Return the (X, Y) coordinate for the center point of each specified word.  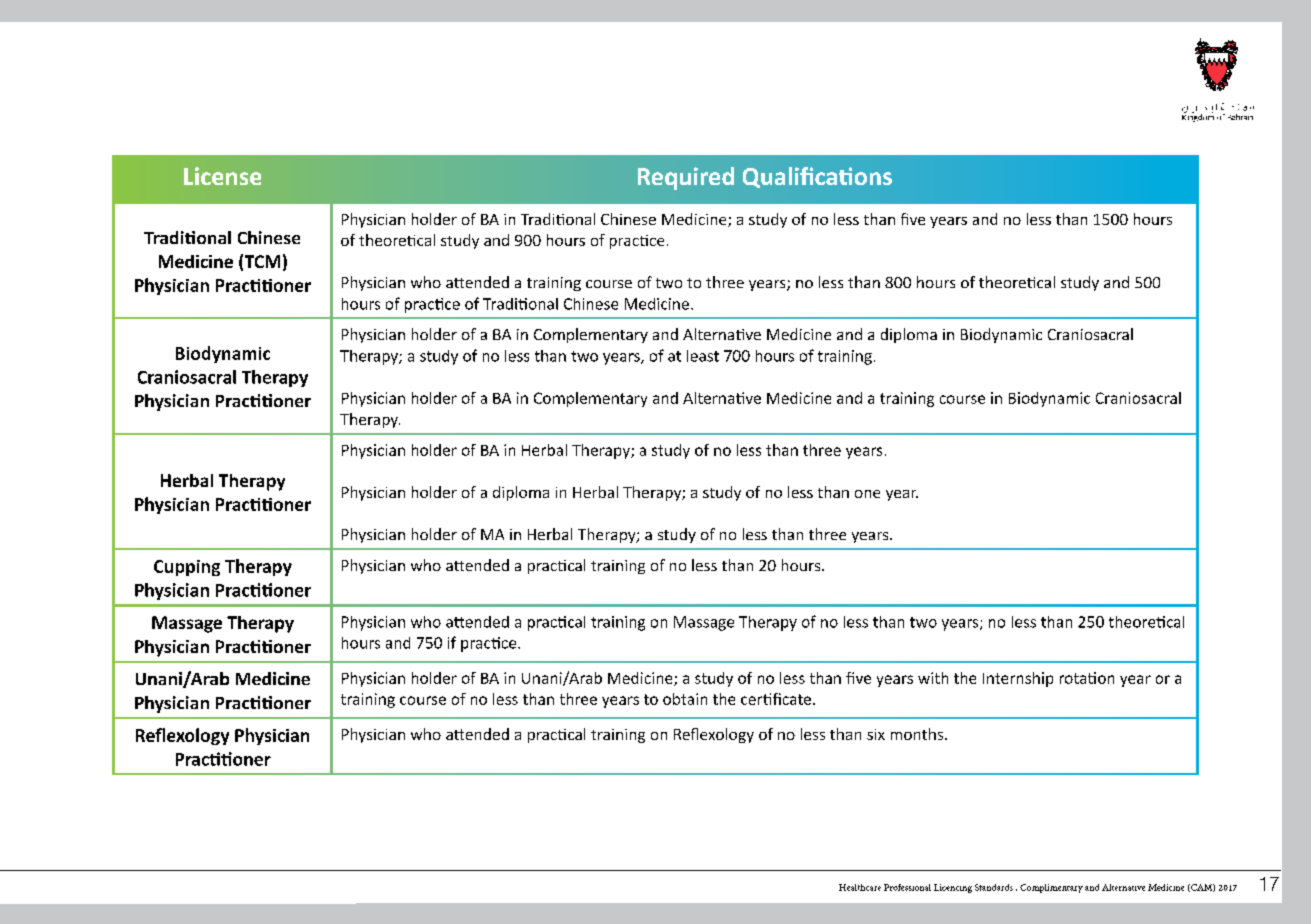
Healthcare (860, 887)
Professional (907, 887)
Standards (994, 887)
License (222, 176)
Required (686, 178)
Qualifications (817, 177)
